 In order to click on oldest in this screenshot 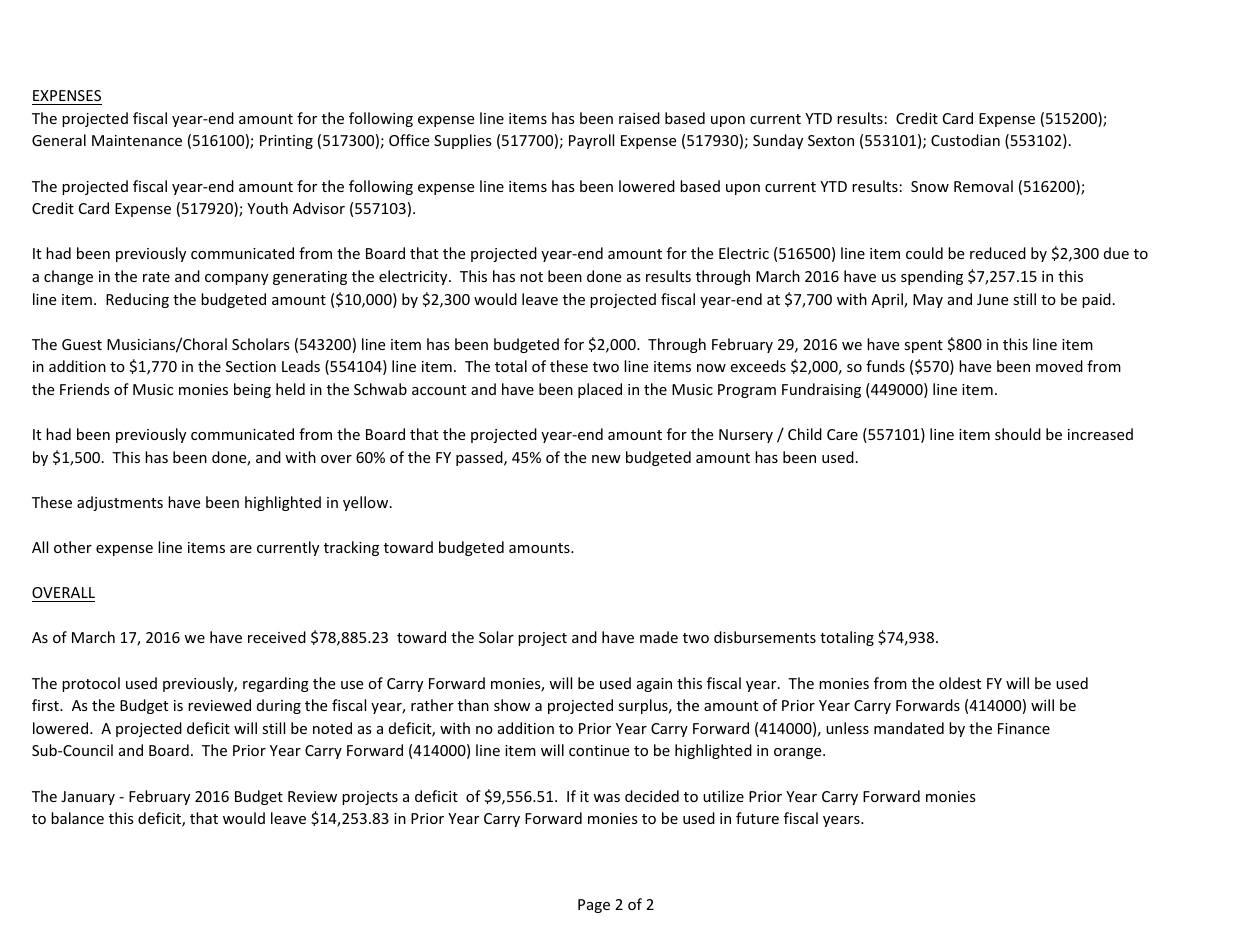, I will do `click(960, 683)`.
